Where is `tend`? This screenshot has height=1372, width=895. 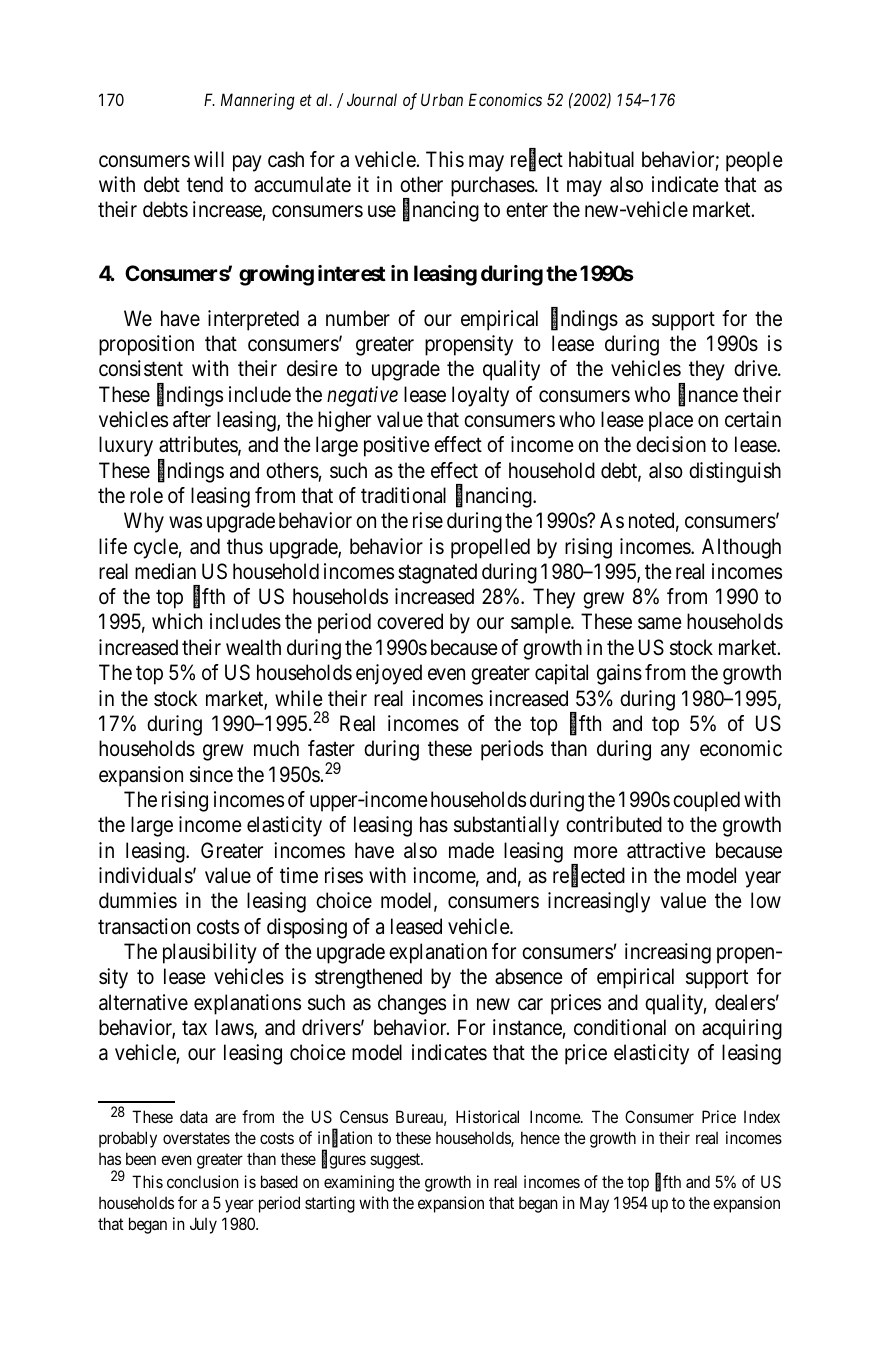
tend is located at coordinates (205, 184).
